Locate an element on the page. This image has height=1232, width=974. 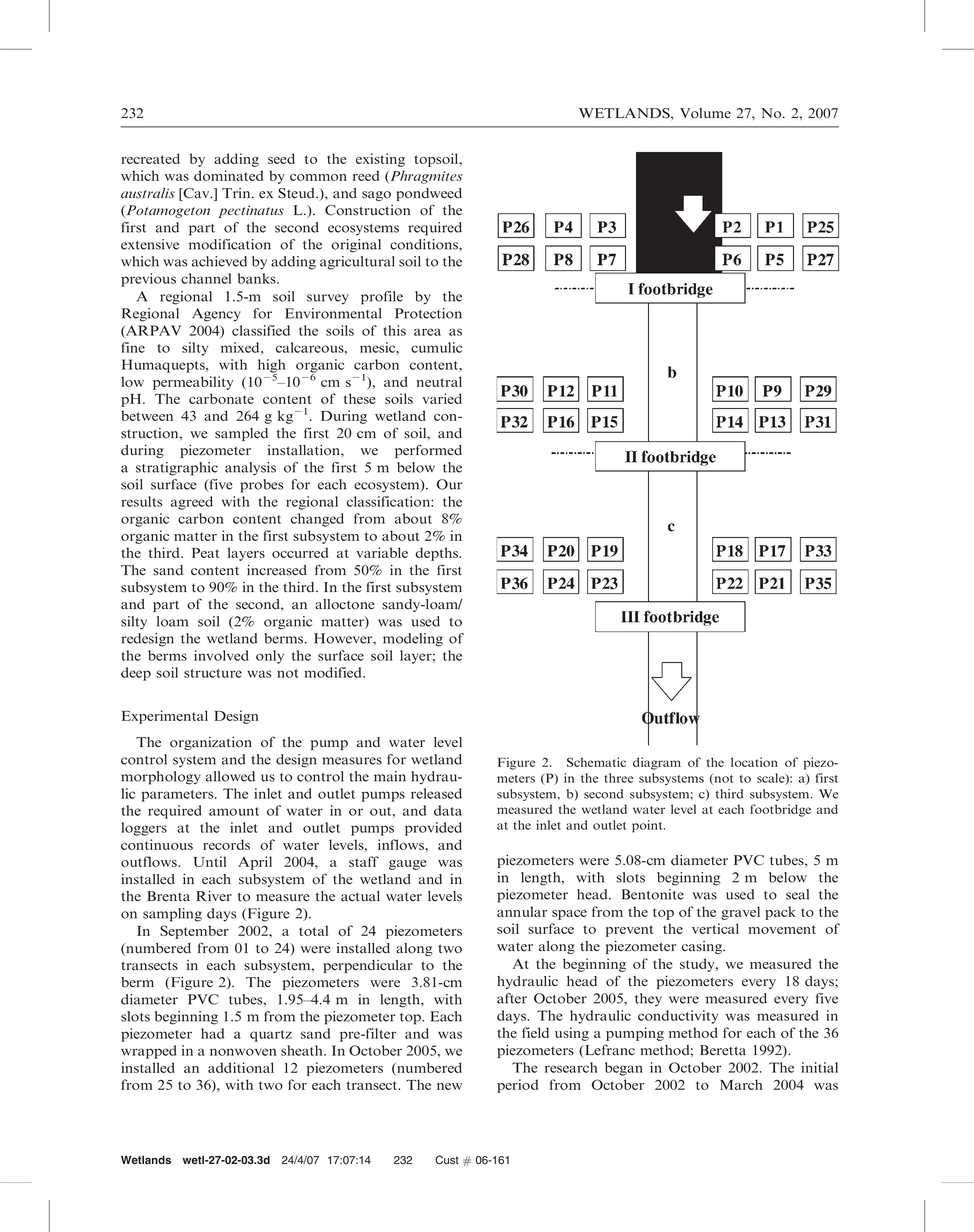
analysis is located at coordinates (250, 469).
